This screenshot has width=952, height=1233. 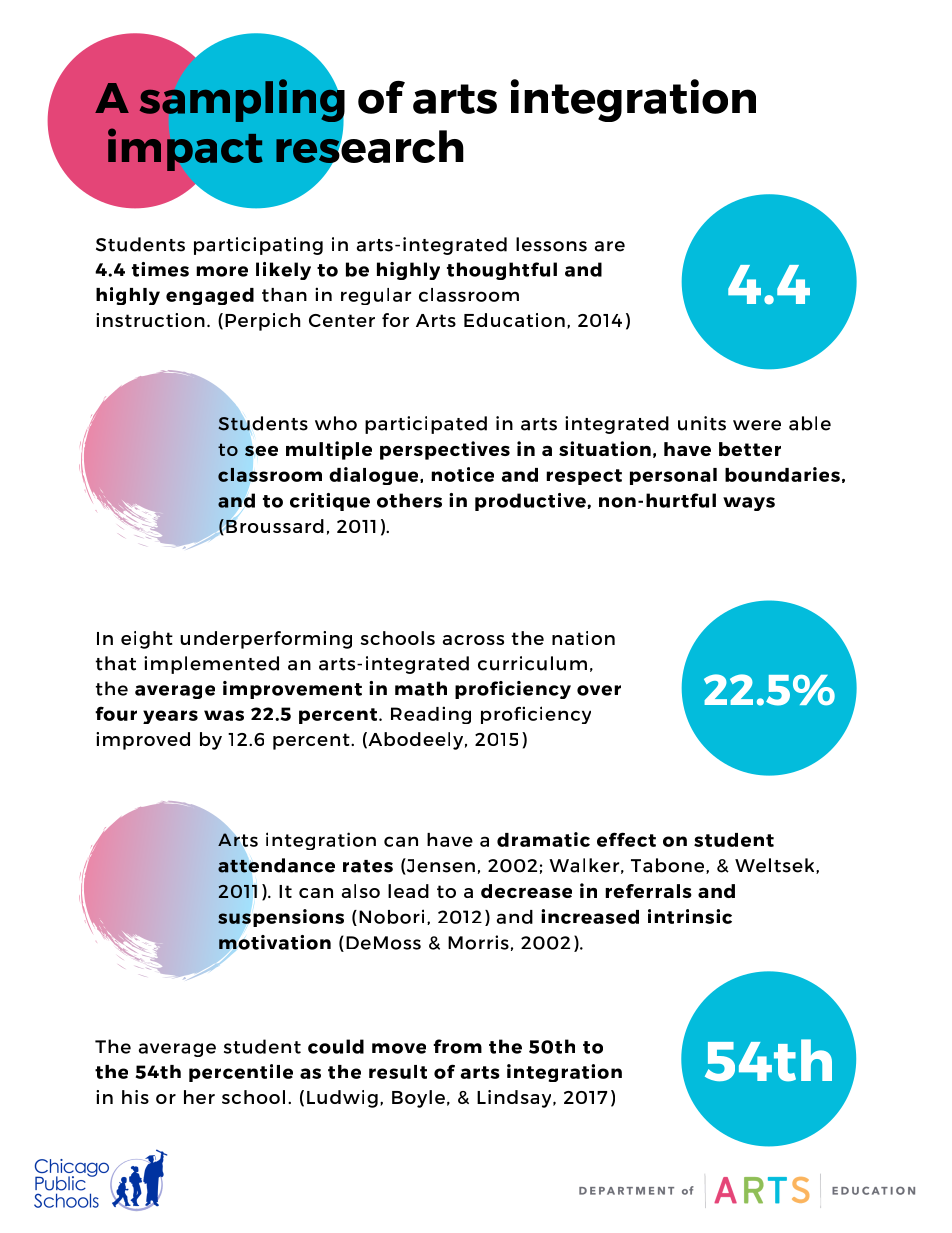 What do you see at coordinates (610, 246) in the screenshot?
I see `are` at bounding box center [610, 246].
